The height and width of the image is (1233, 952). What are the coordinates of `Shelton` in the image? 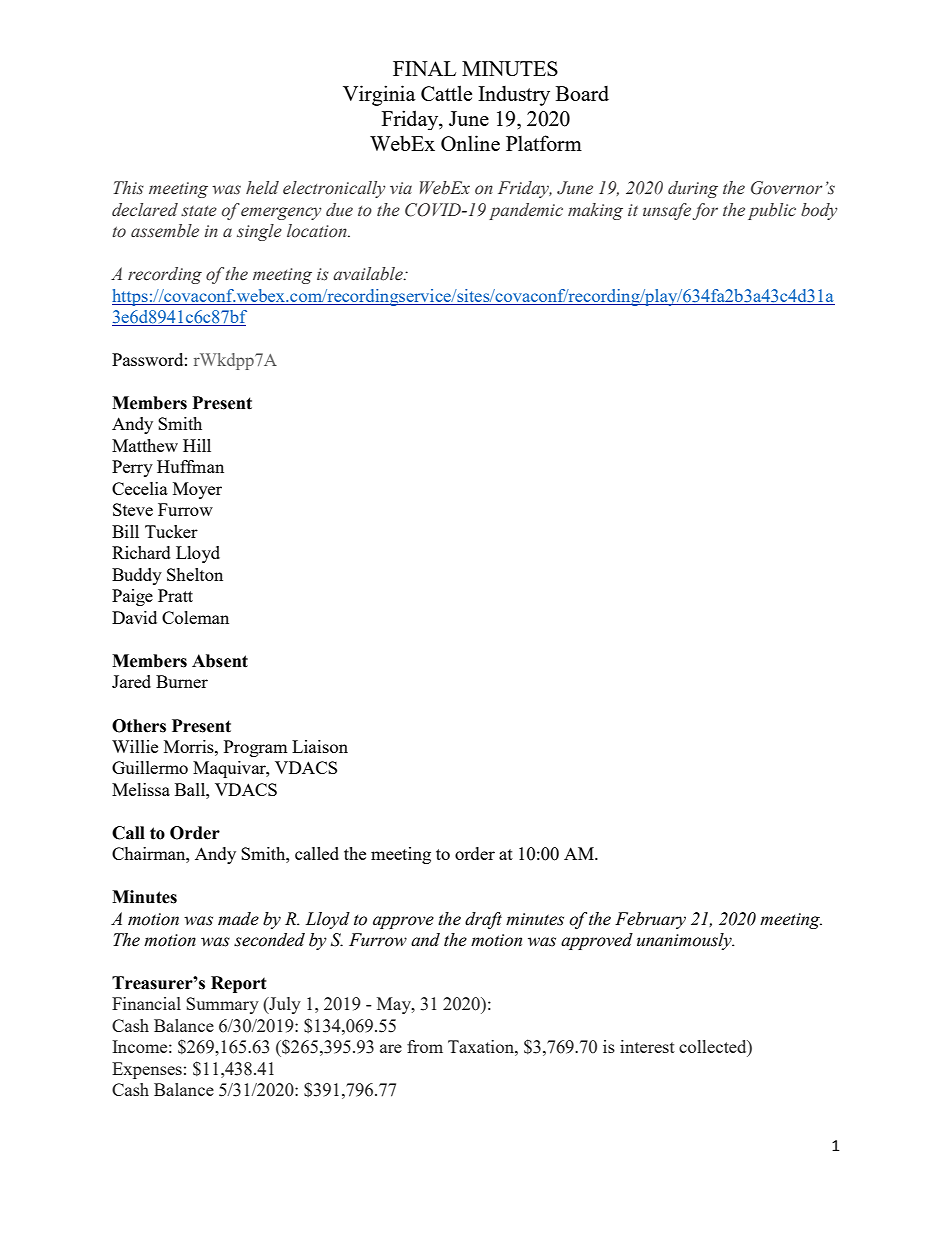 It's located at (195, 574).
